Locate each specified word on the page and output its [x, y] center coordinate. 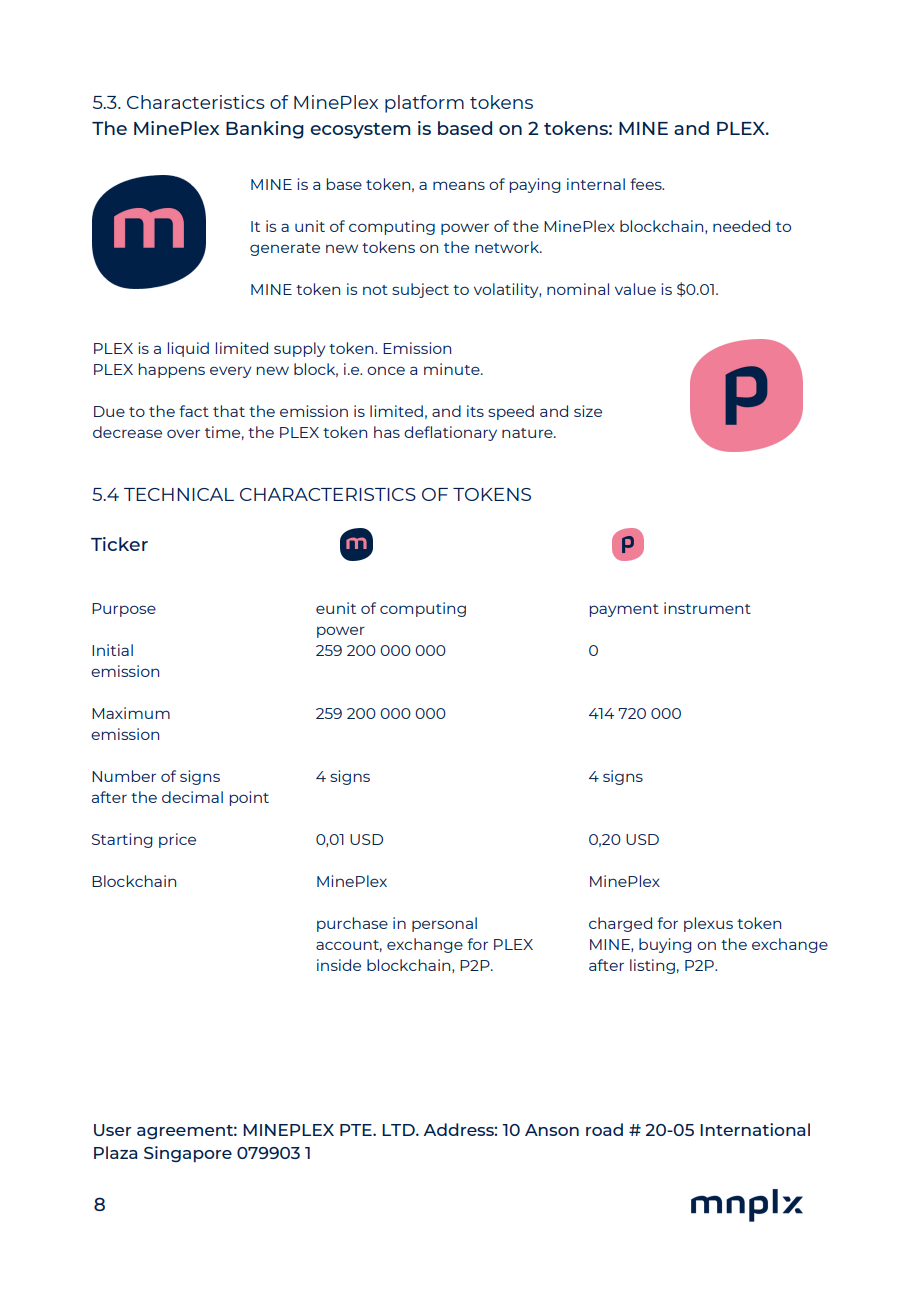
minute [453, 369]
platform [424, 104]
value [635, 289]
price [177, 840]
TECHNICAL [179, 494]
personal [444, 924]
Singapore [188, 1154]
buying [665, 945]
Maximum [131, 713]
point [249, 798]
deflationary [450, 433]
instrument [707, 608]
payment [624, 610]
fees [647, 184]
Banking [265, 130]
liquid [188, 349]
